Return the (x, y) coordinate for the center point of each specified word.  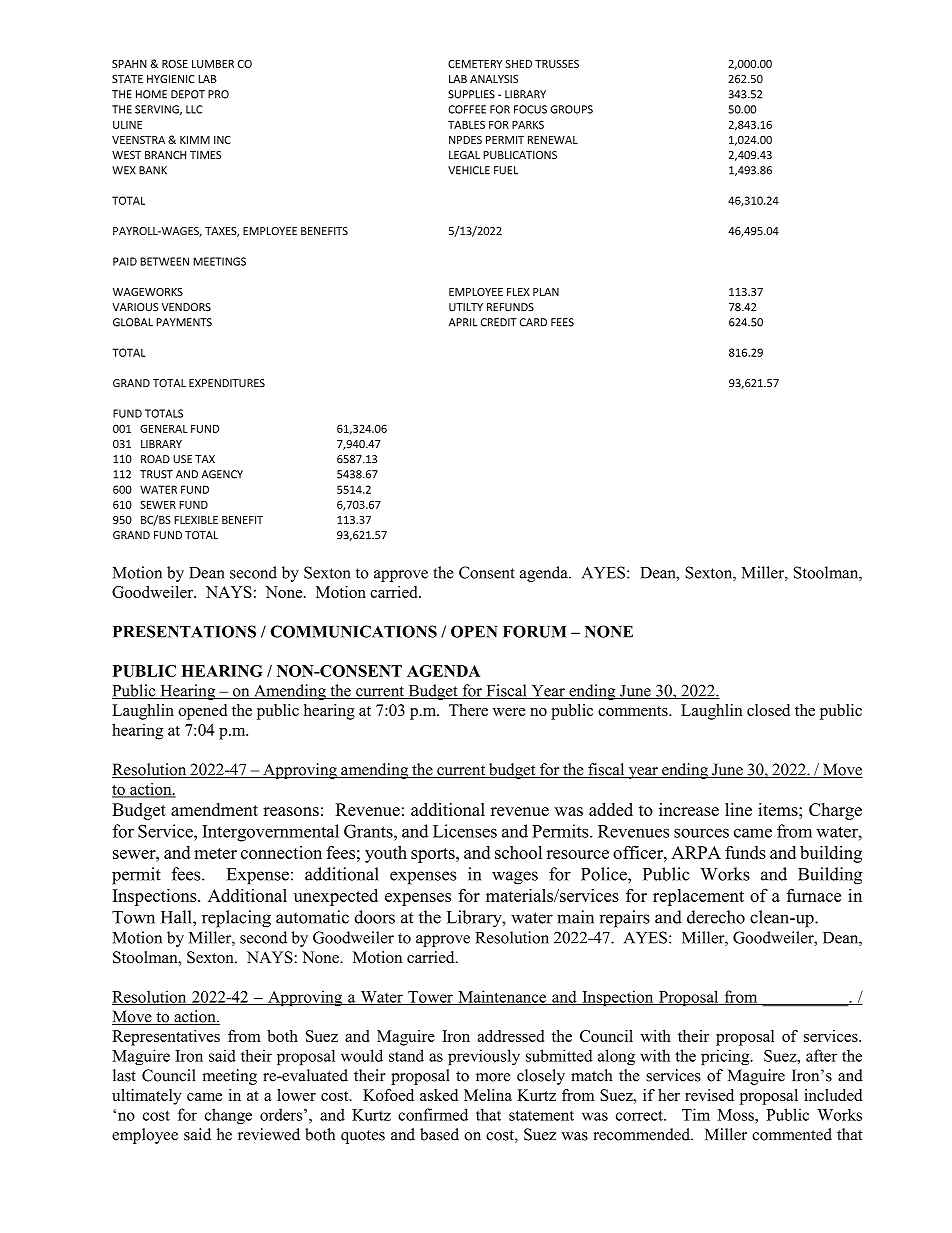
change (228, 1116)
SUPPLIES (471, 94)
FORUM (535, 631)
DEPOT (188, 94)
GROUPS (572, 109)
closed (768, 710)
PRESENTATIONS (184, 631)
